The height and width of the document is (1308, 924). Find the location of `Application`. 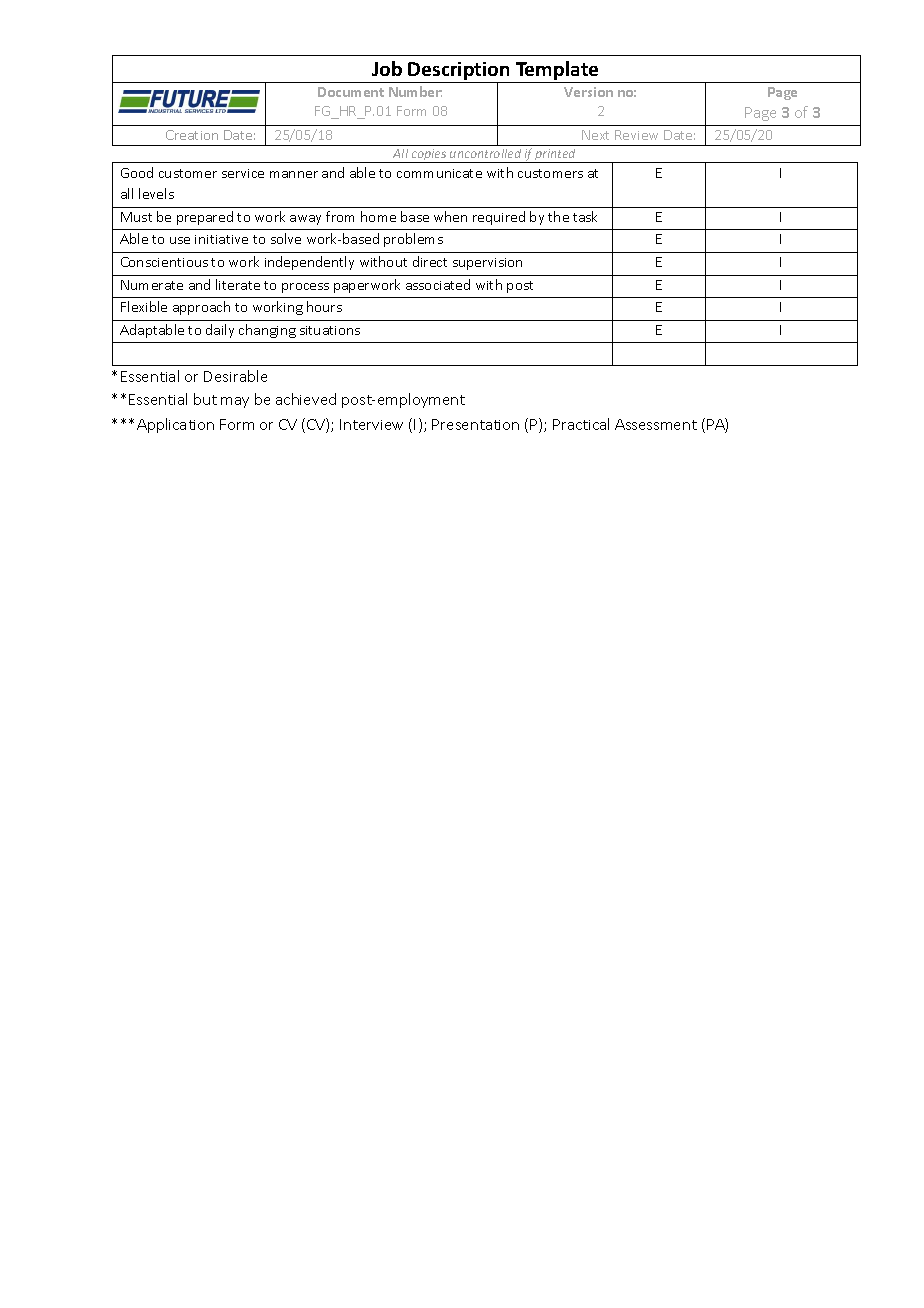

Application is located at coordinates (175, 425).
